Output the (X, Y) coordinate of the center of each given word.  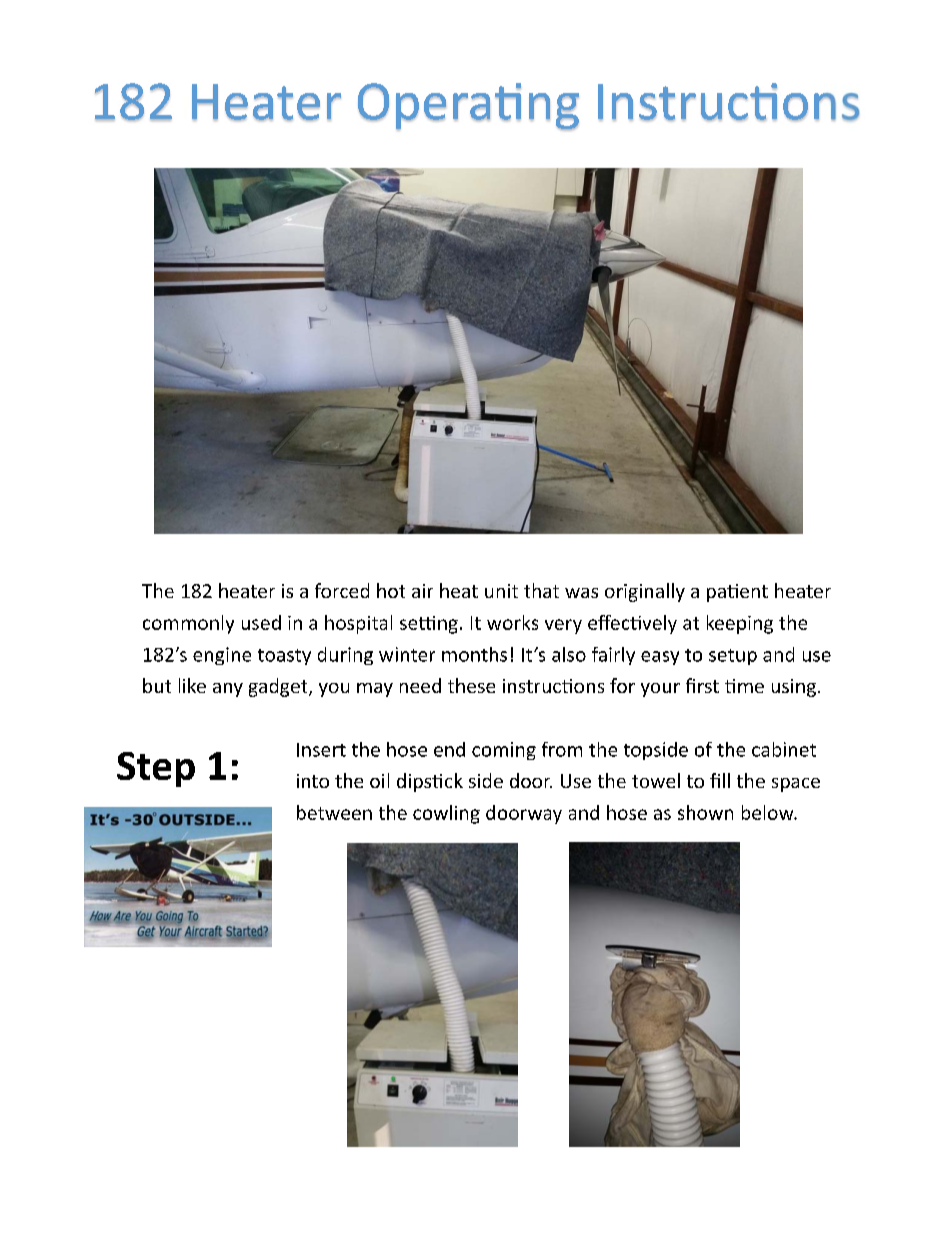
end (449, 749)
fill (720, 780)
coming (504, 751)
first (702, 685)
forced (342, 590)
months (474, 654)
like (192, 685)
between (334, 812)
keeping (740, 624)
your (660, 690)
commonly (188, 624)
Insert (321, 750)
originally (645, 592)
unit (501, 591)
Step (156, 769)
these (471, 685)
